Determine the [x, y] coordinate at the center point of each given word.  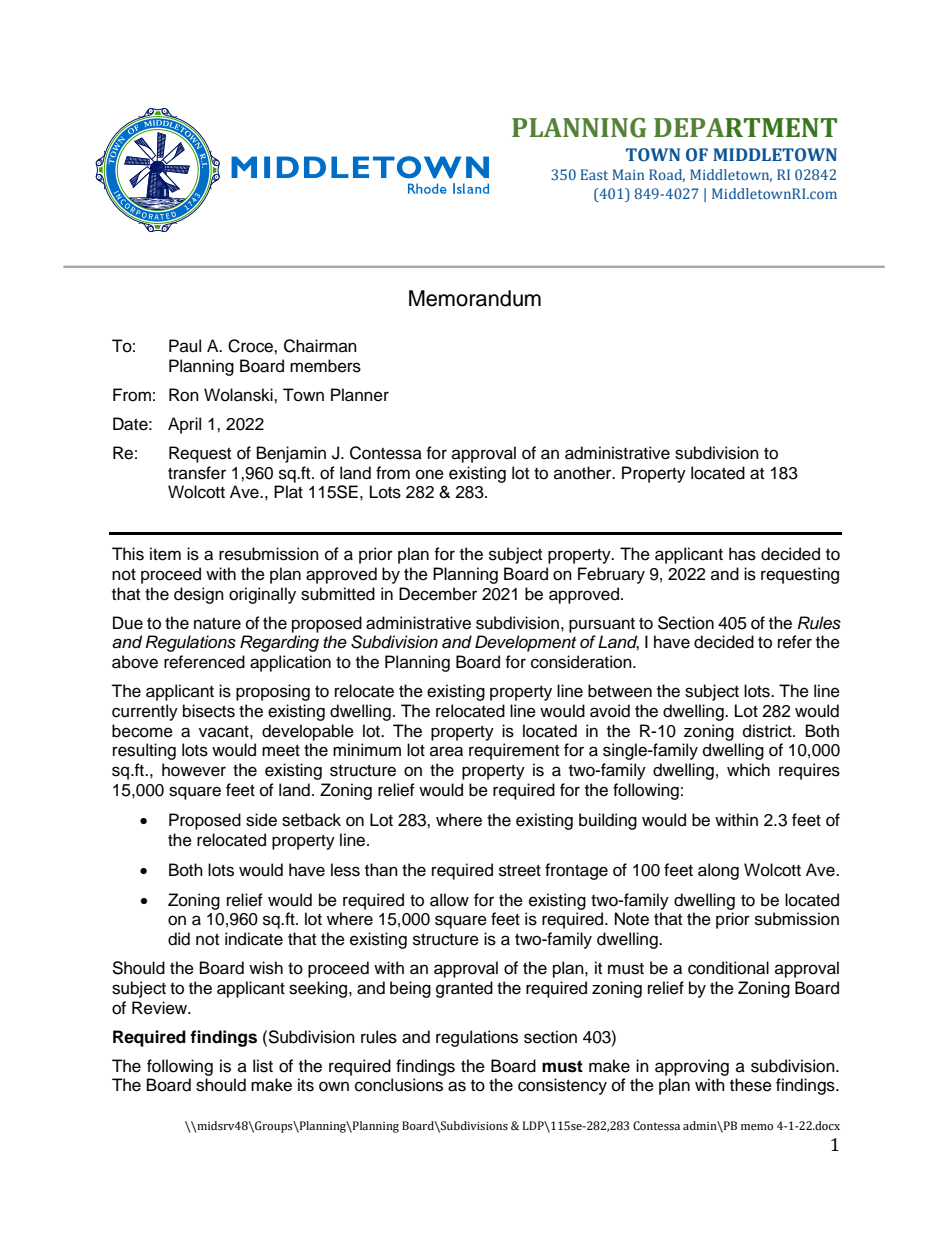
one [430, 474]
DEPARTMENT [745, 127]
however [194, 770]
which [748, 770]
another [584, 473]
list [263, 1066]
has [742, 554]
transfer [197, 473]
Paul [185, 346]
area [446, 751]
